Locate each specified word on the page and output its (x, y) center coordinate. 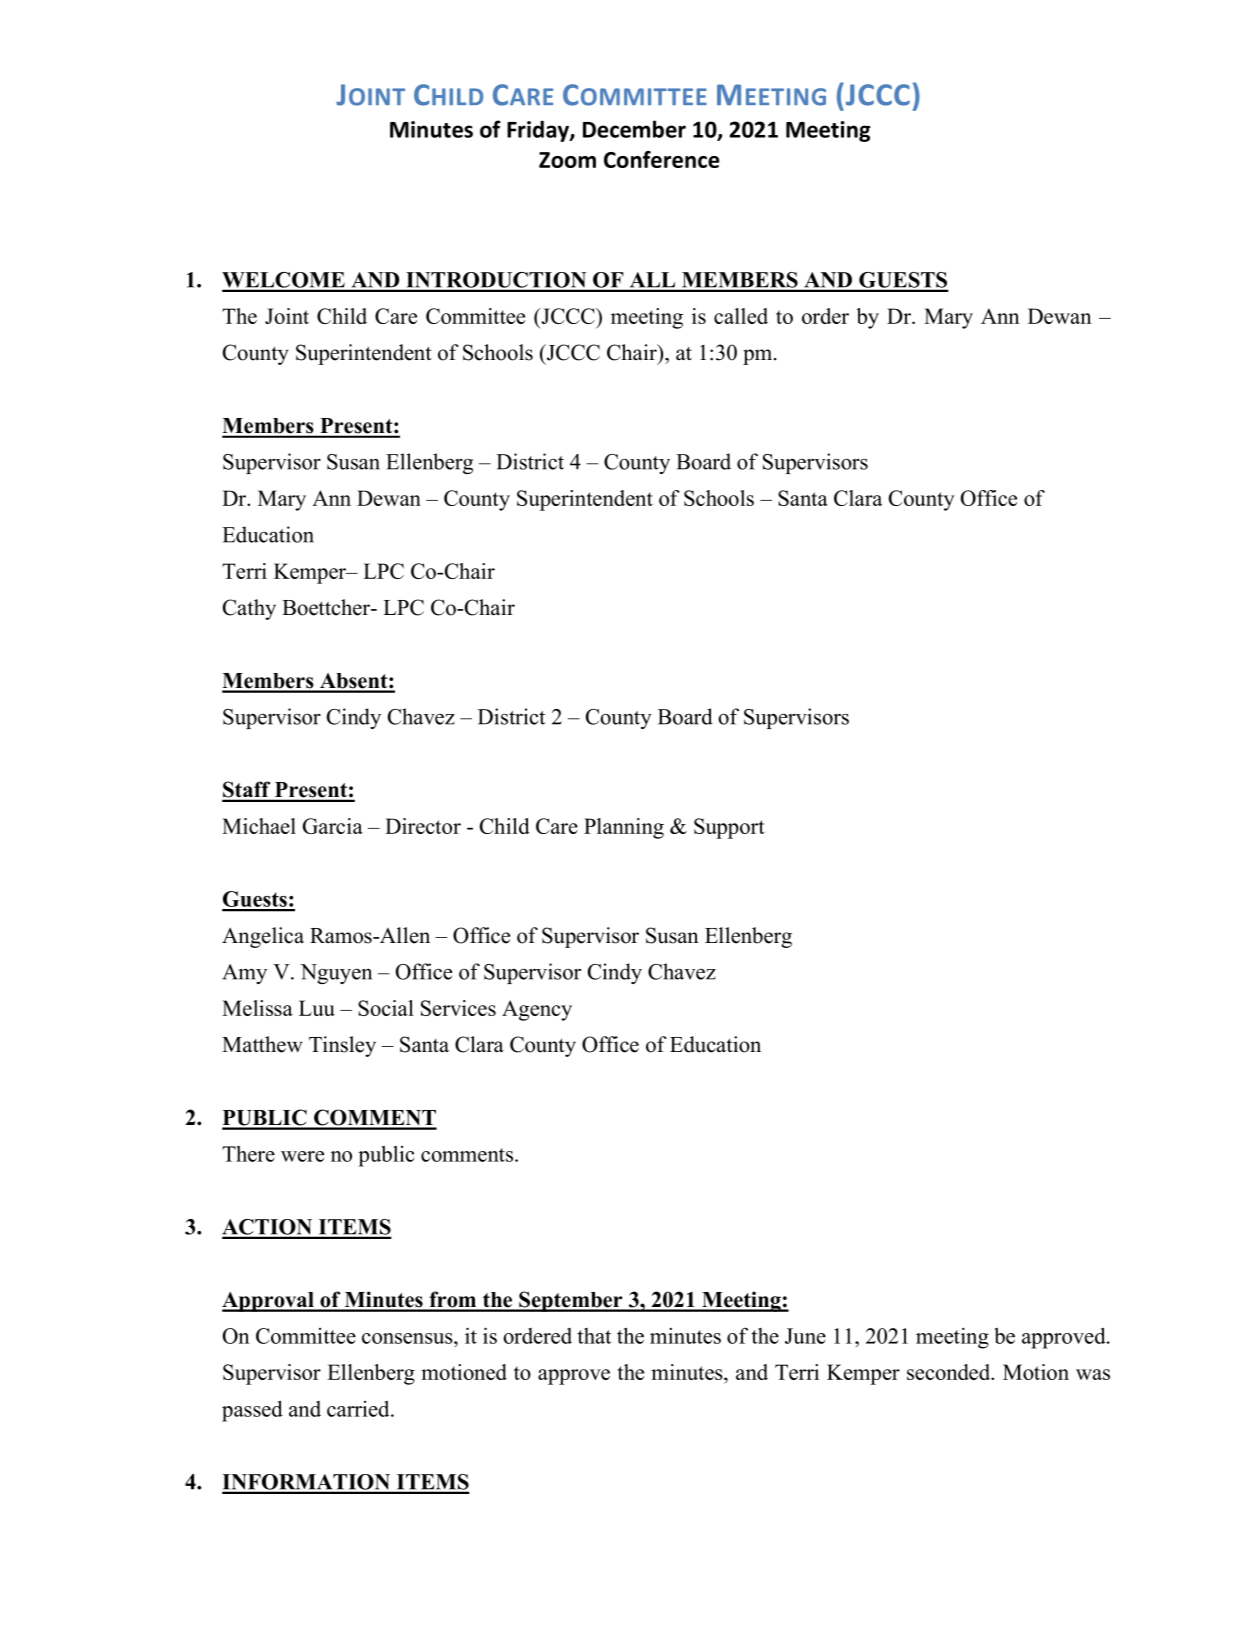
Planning (624, 828)
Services (458, 1008)
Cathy (249, 609)
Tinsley (342, 1046)
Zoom (567, 160)
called (741, 316)
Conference (662, 159)
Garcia (333, 826)
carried (359, 1409)
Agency (537, 1010)
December (634, 129)
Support (729, 828)
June (805, 1336)
